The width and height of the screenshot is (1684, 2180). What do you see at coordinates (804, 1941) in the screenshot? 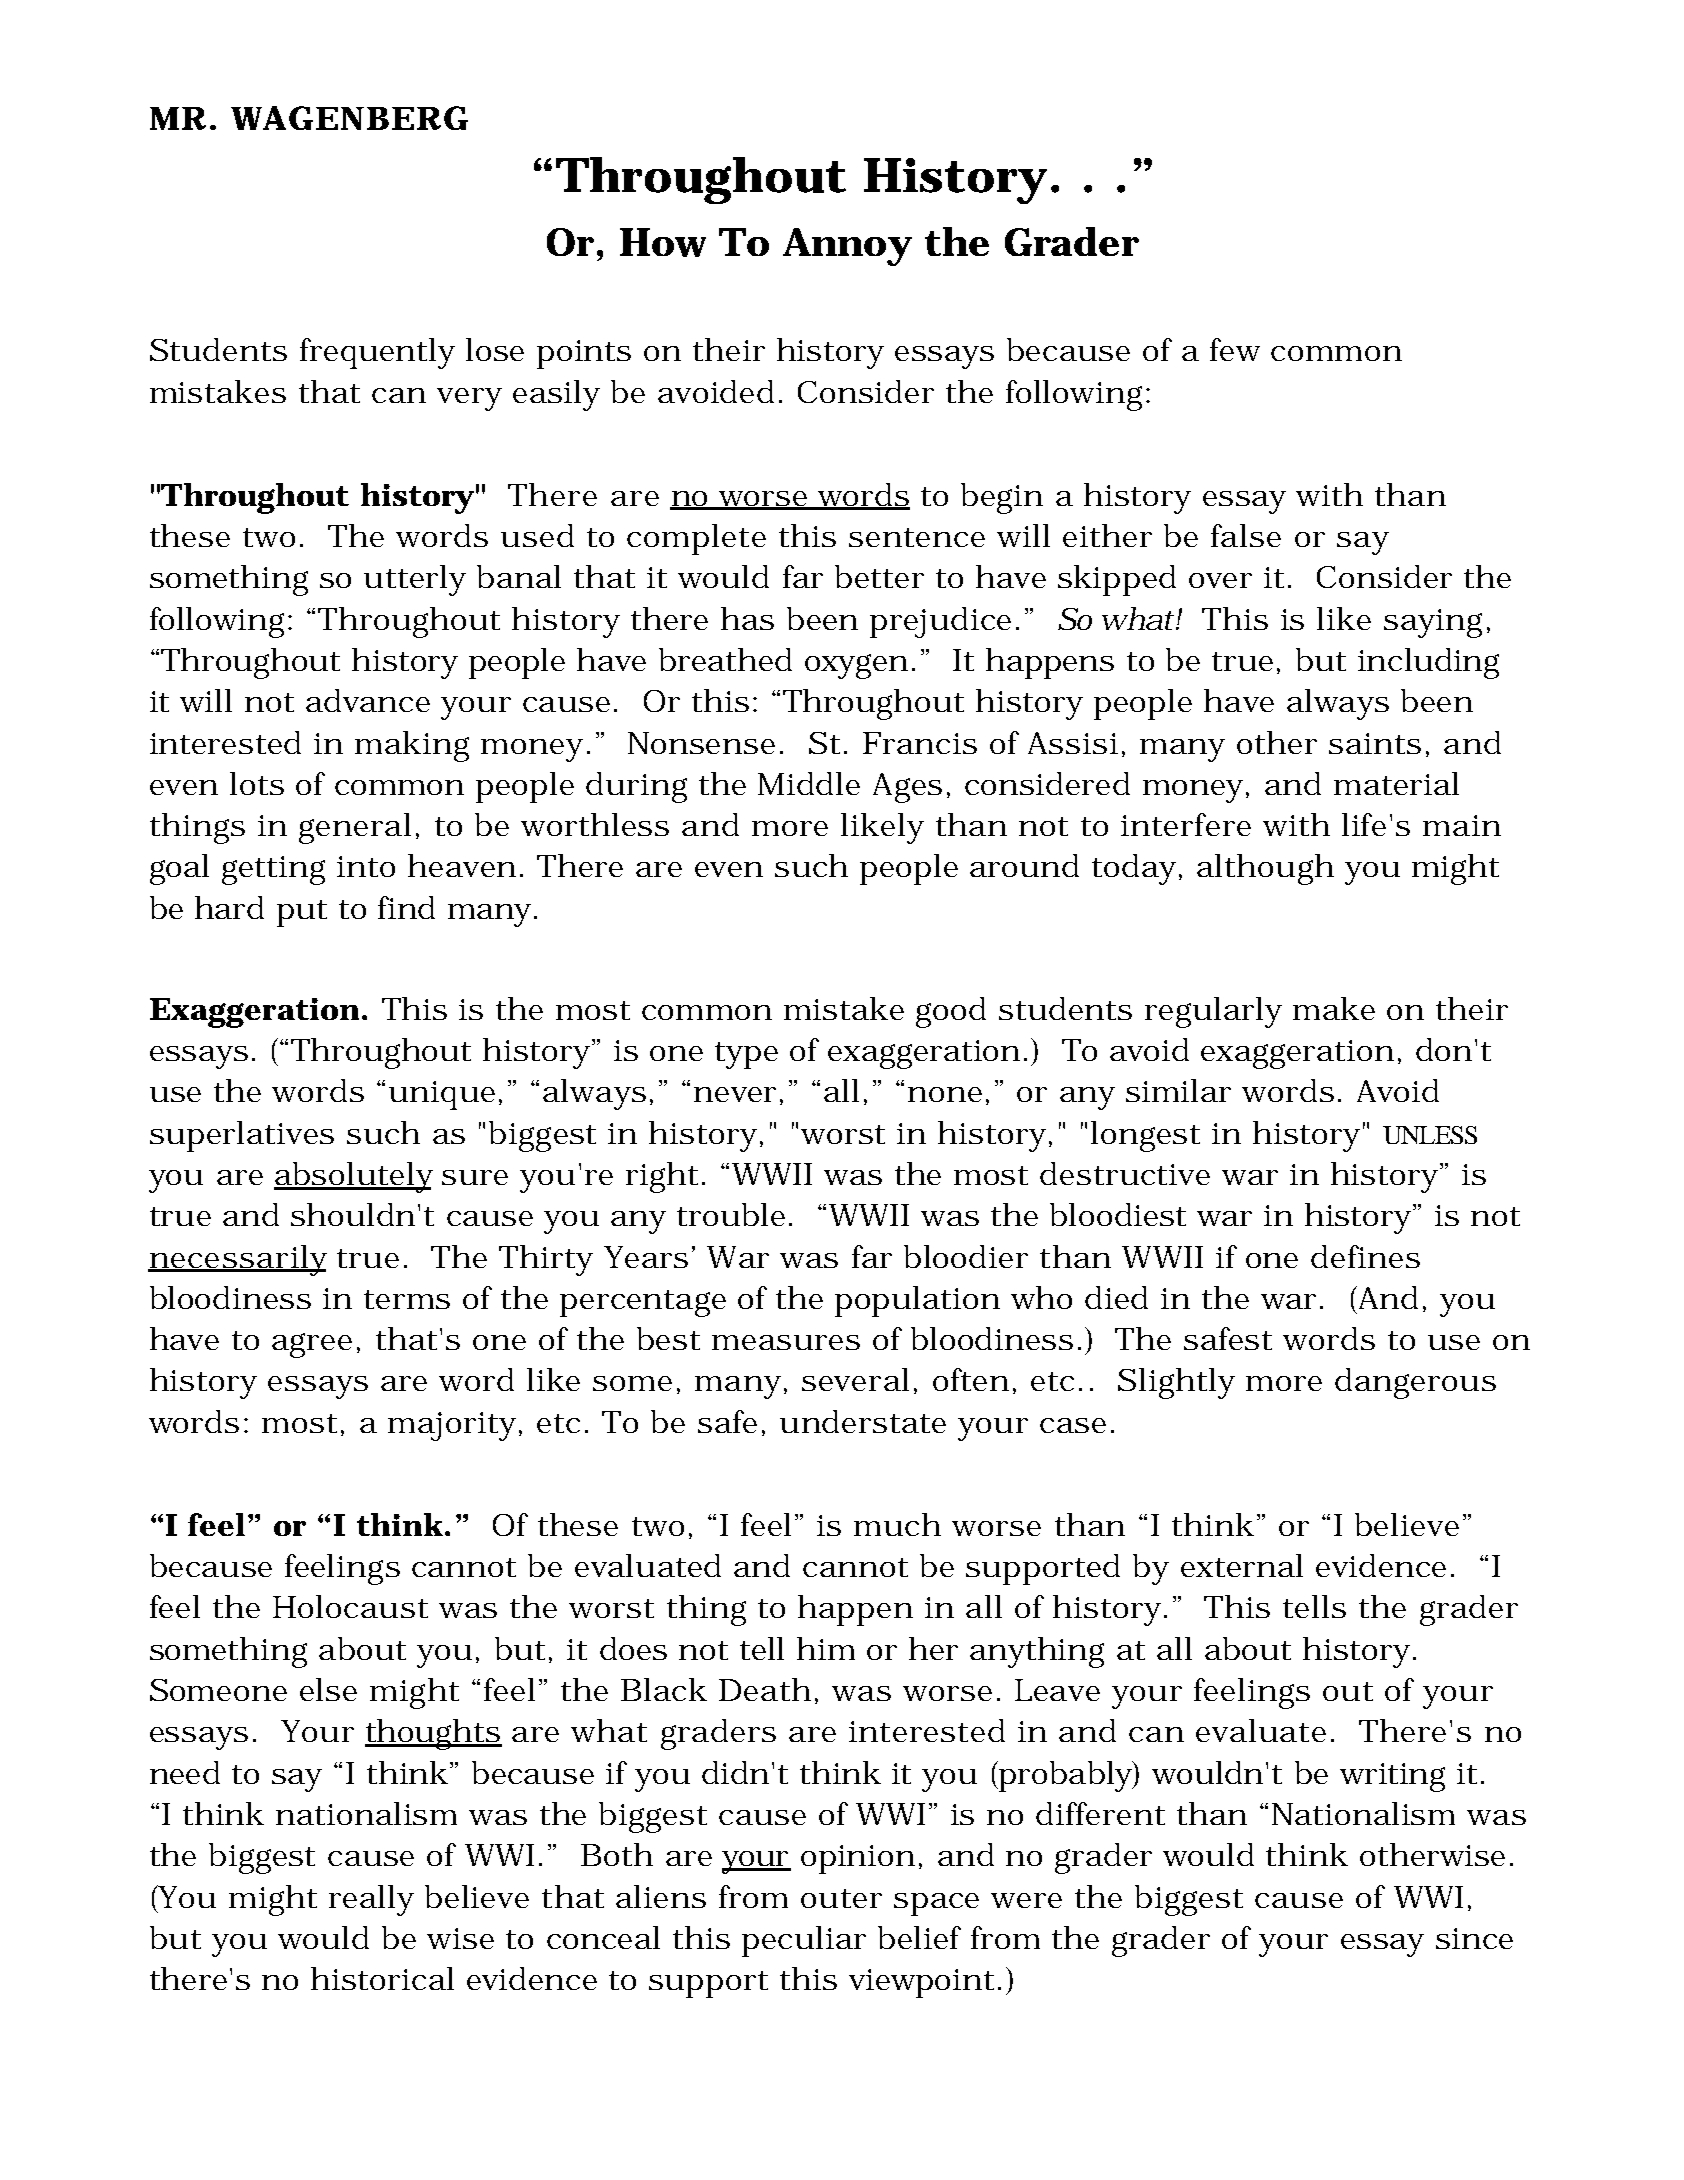
I see `peculiar` at bounding box center [804, 1941].
